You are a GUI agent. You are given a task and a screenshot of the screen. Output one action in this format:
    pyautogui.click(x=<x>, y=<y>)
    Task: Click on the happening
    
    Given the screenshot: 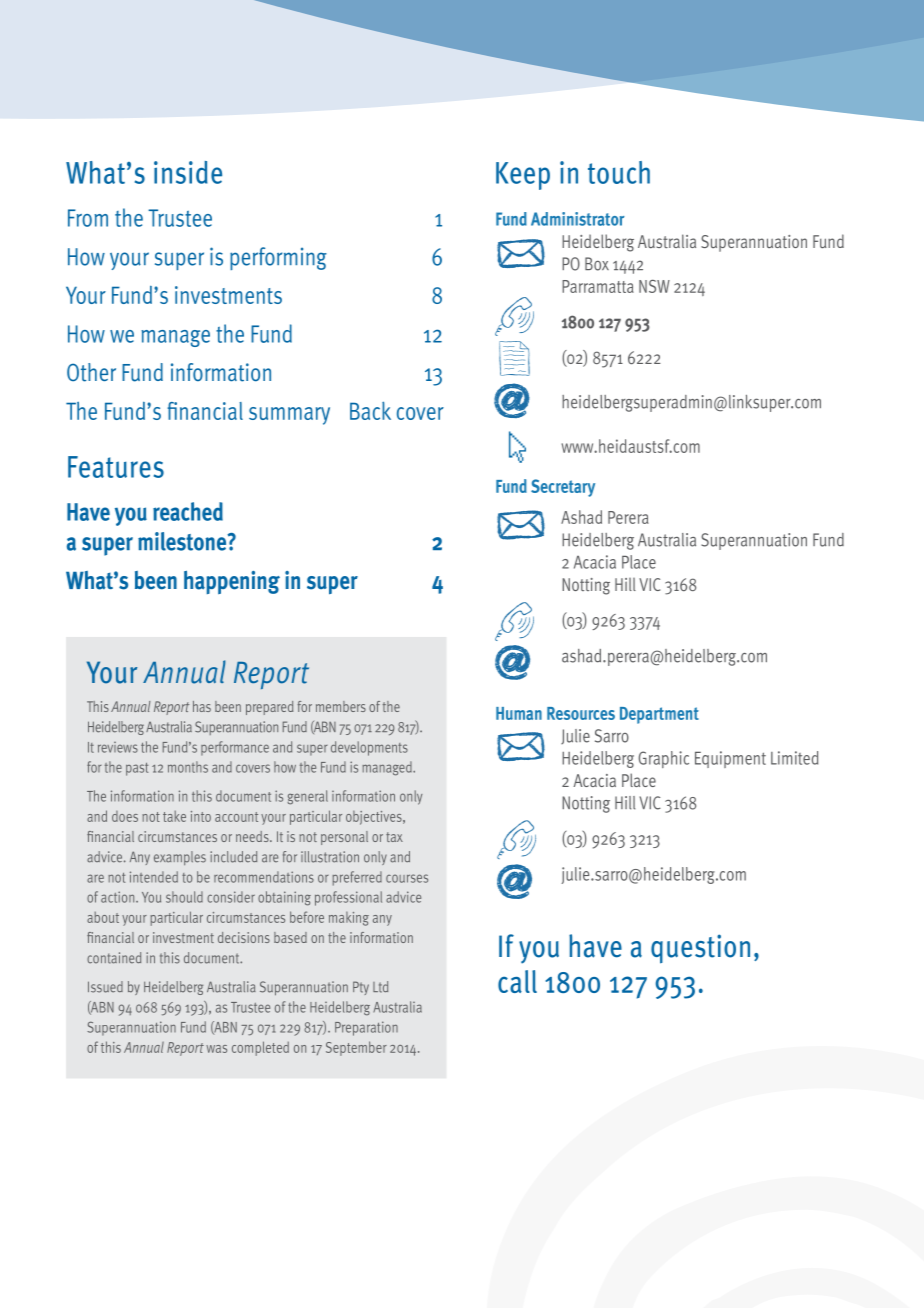 What is the action you would take?
    pyautogui.click(x=232, y=582)
